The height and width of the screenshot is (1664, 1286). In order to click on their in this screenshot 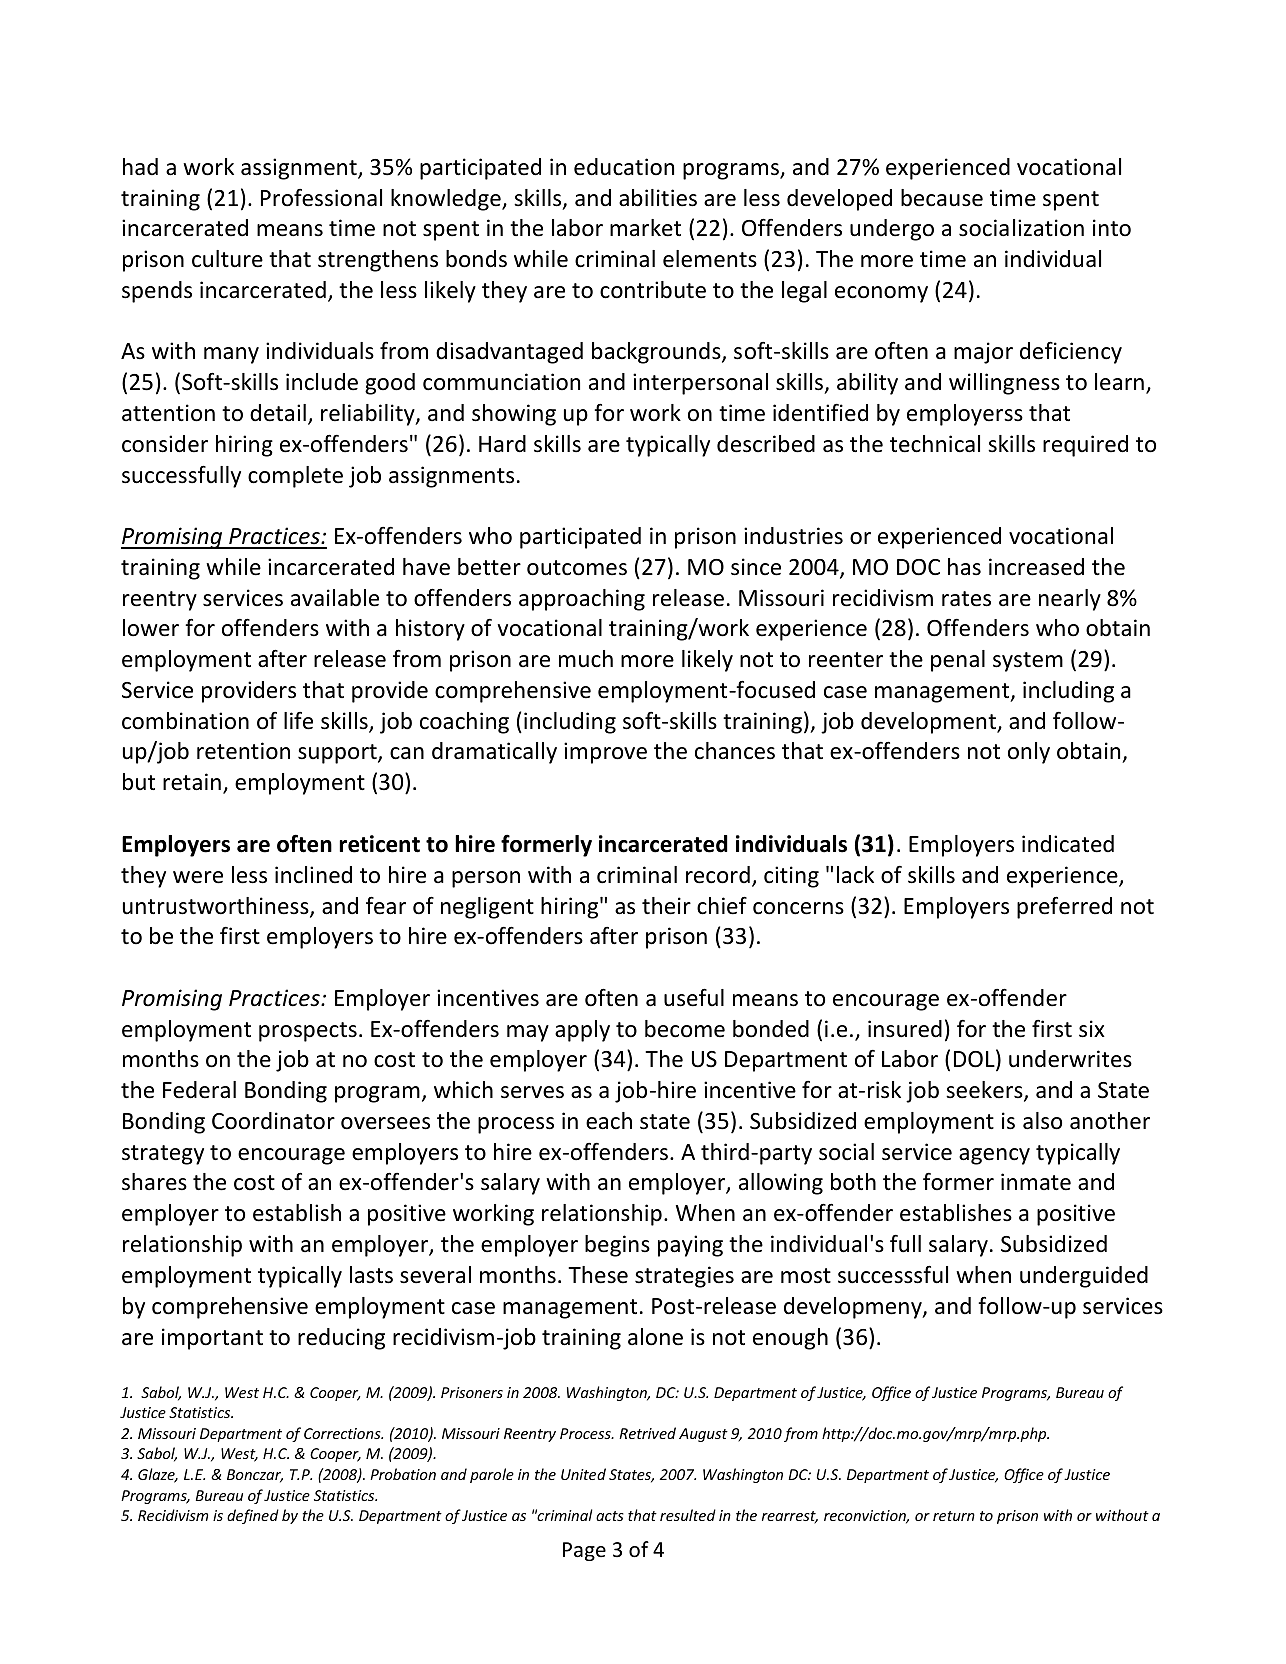, I will do `click(666, 906)`.
